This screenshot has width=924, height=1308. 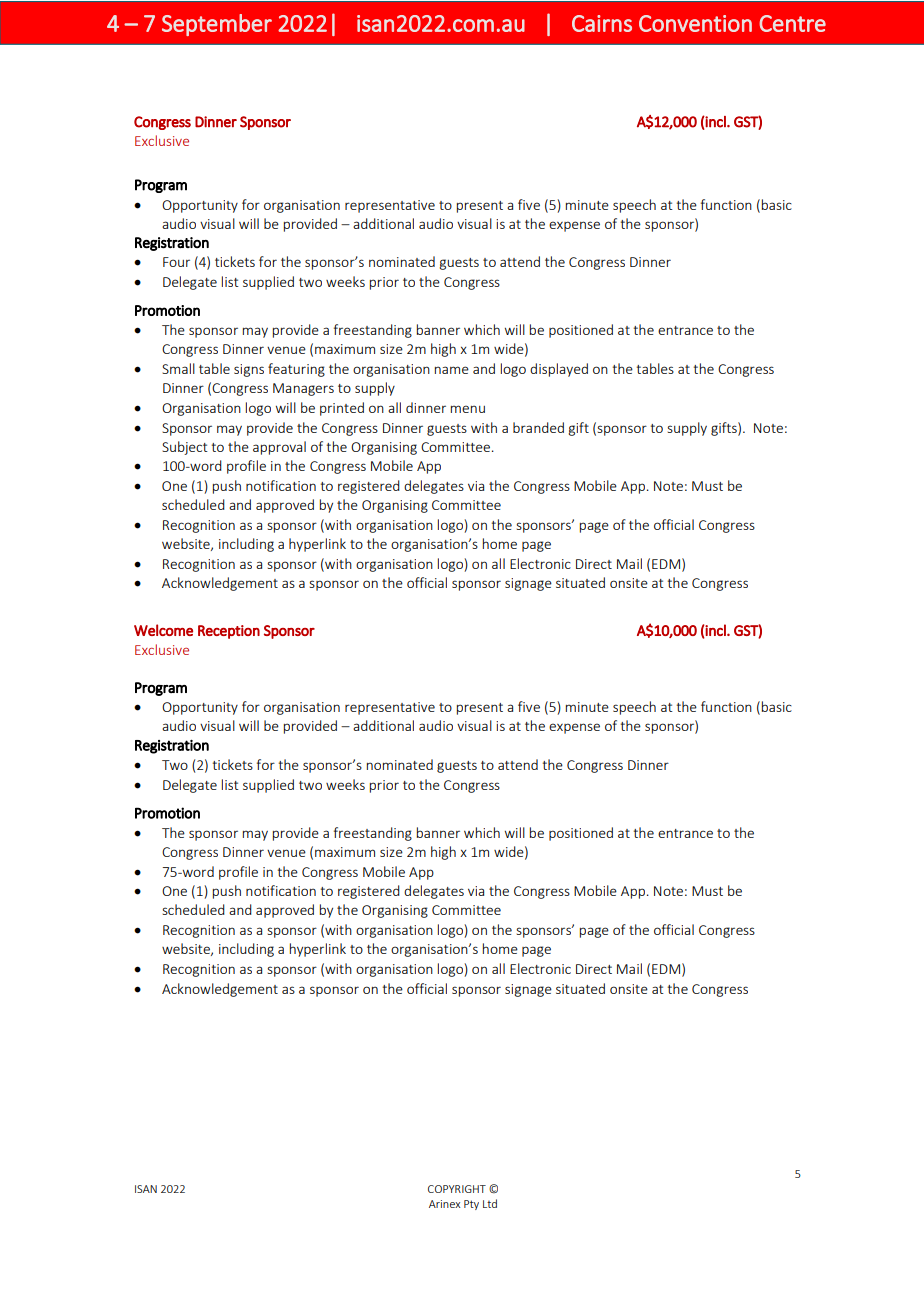 I want to click on displayed, so click(x=559, y=370).
